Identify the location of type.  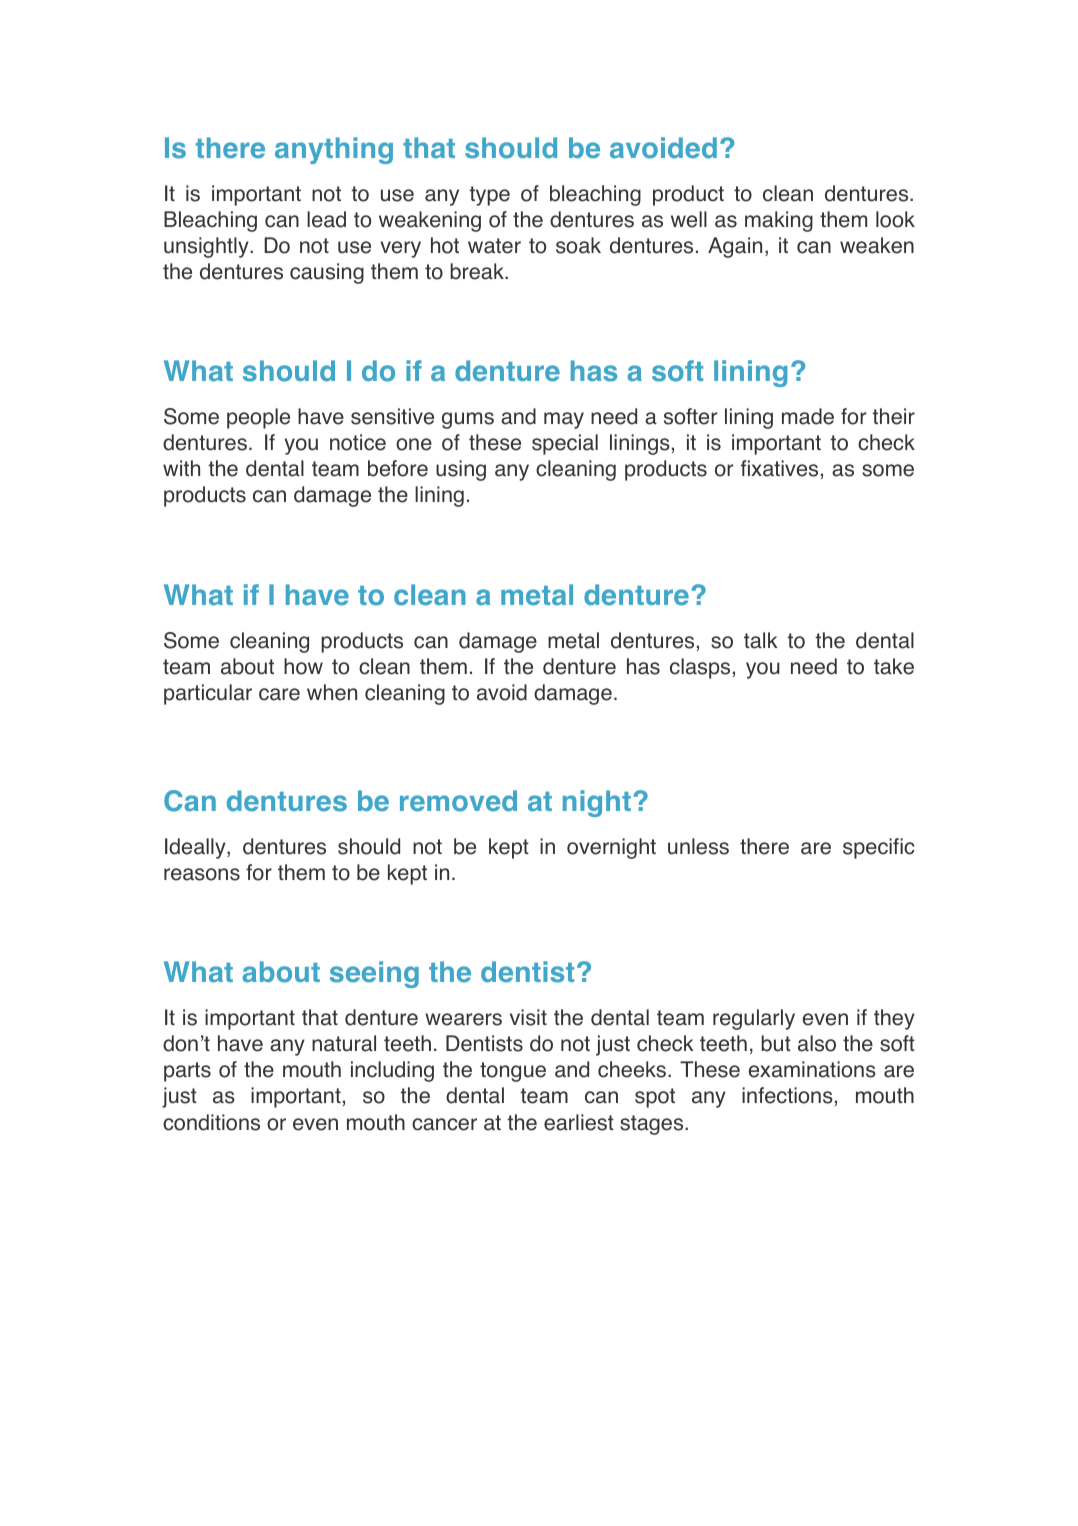
(489, 196).
